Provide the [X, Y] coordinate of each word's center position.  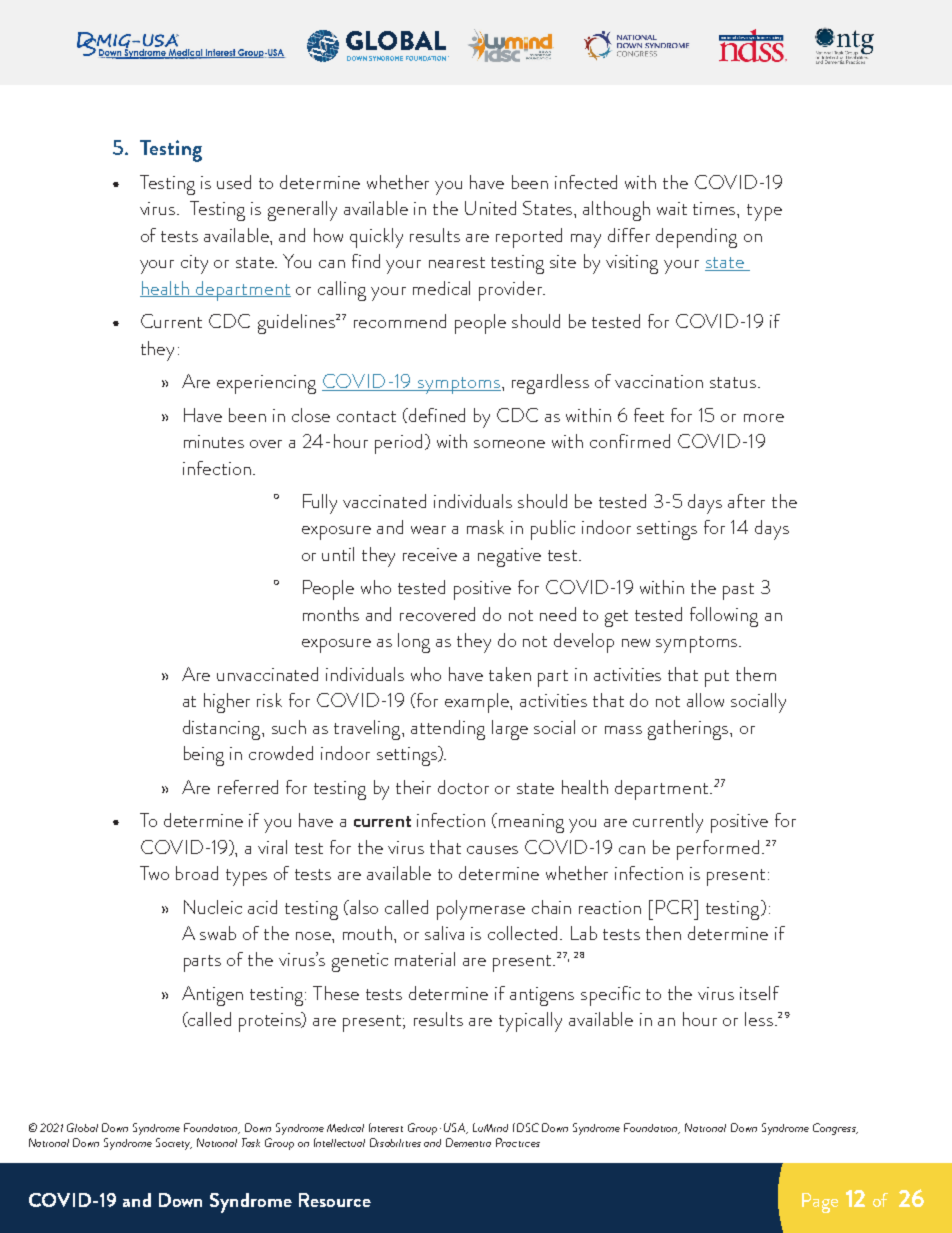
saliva [444, 933]
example [478, 703]
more [764, 418]
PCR [676, 907]
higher [227, 703]
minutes [214, 441]
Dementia [468, 1142]
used [234, 182]
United [490, 208]
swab [218, 933]
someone [509, 444]
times [715, 208]
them [756, 674]
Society [174, 1144]
